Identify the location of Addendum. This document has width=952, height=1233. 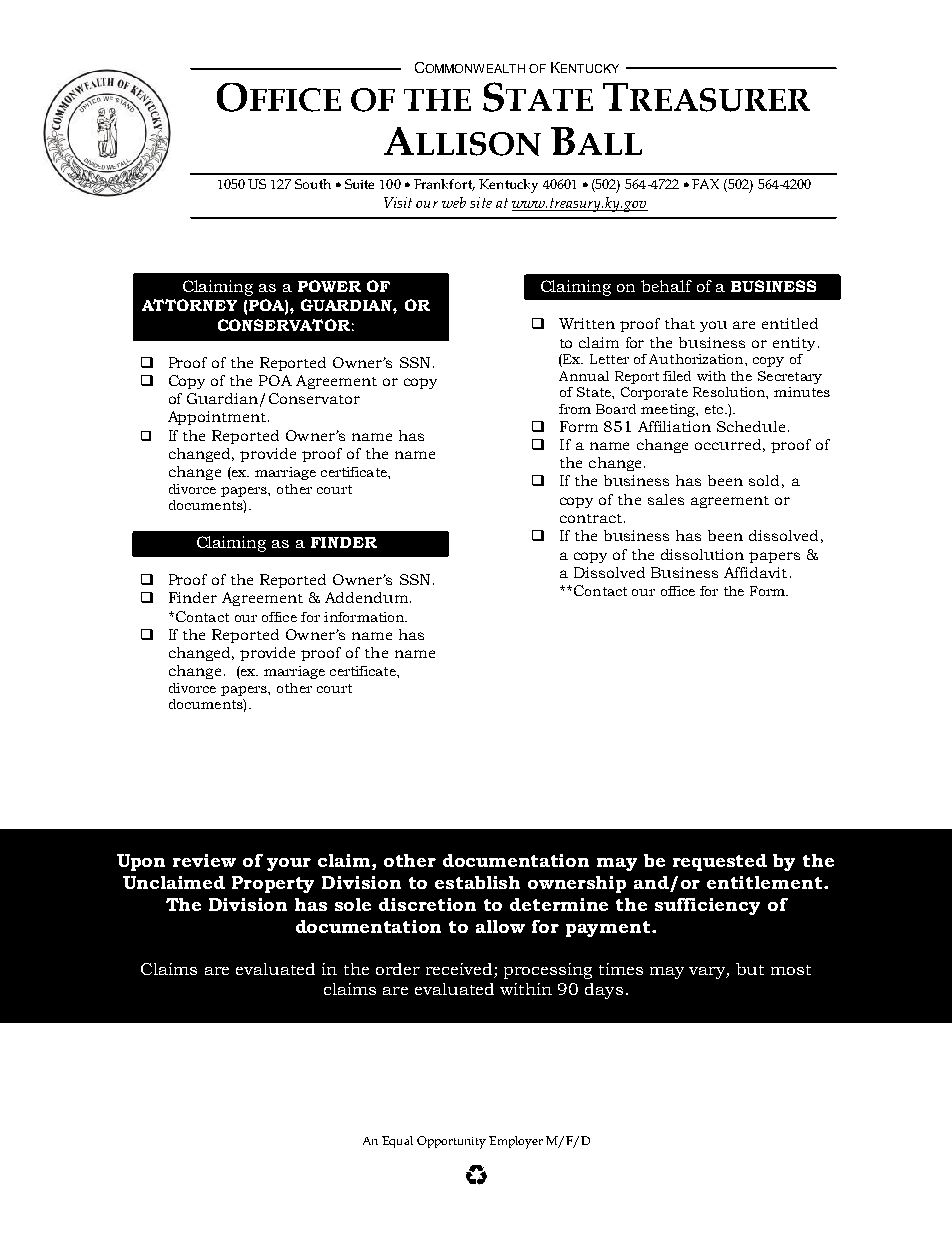
(366, 597).
